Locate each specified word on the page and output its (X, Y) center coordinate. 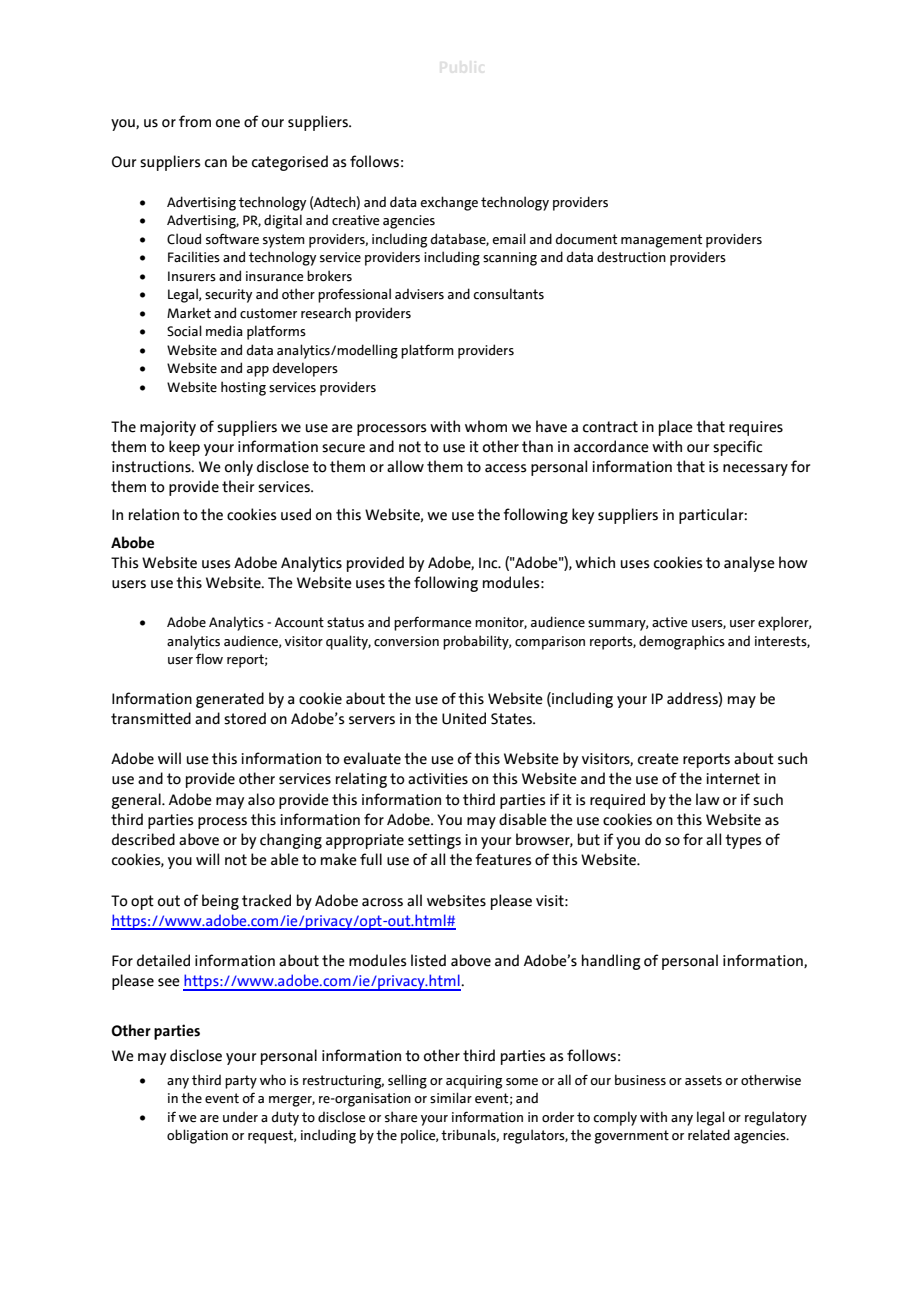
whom (486, 426)
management (661, 241)
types (743, 841)
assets (703, 1080)
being (220, 902)
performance (433, 623)
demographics (682, 642)
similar (451, 1098)
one (228, 123)
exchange (449, 203)
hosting (243, 388)
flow (209, 659)
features (503, 859)
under (240, 1117)
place (676, 428)
